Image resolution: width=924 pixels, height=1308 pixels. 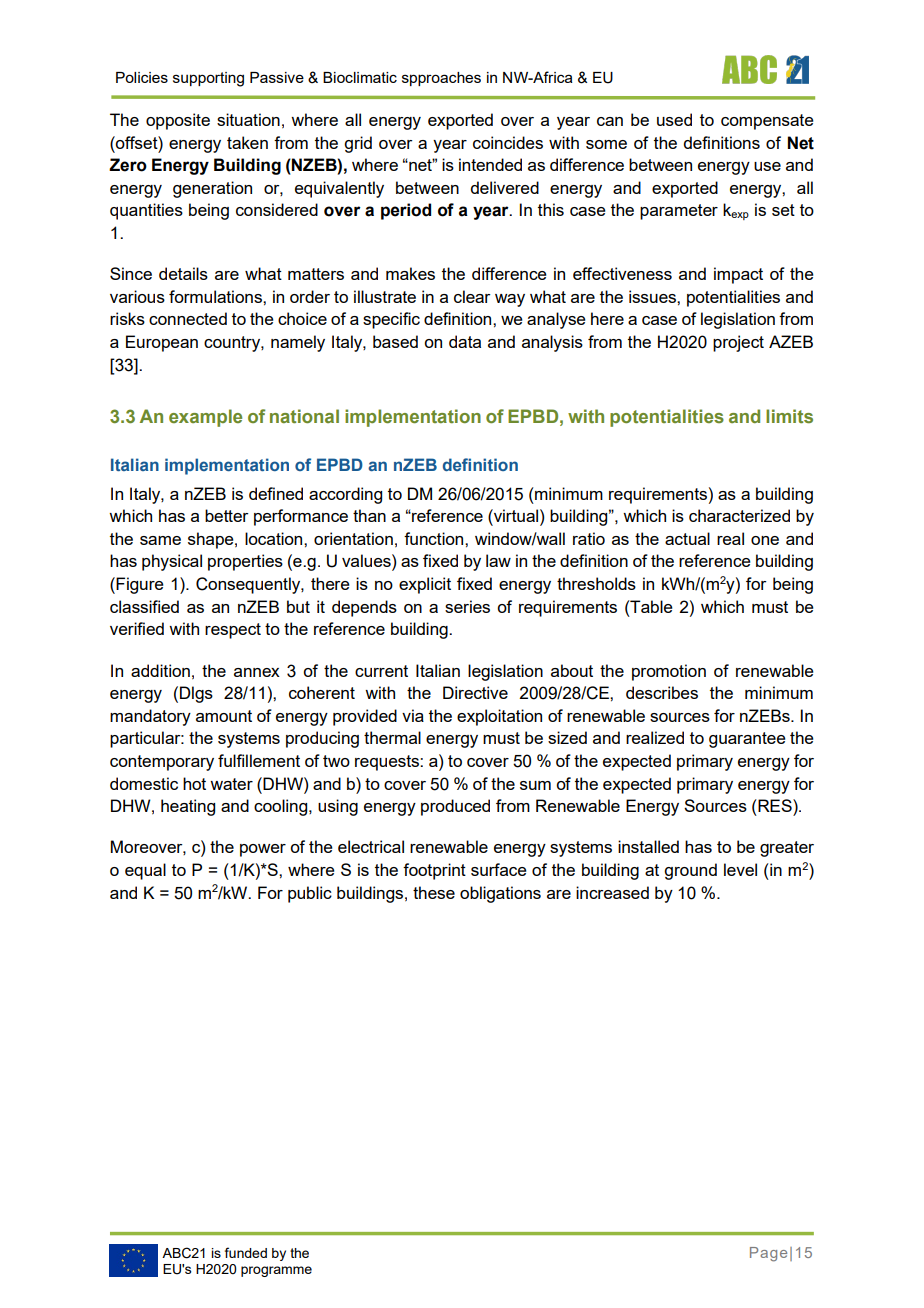 What do you see at coordinates (178, 121) in the page?
I see `opposite` at bounding box center [178, 121].
